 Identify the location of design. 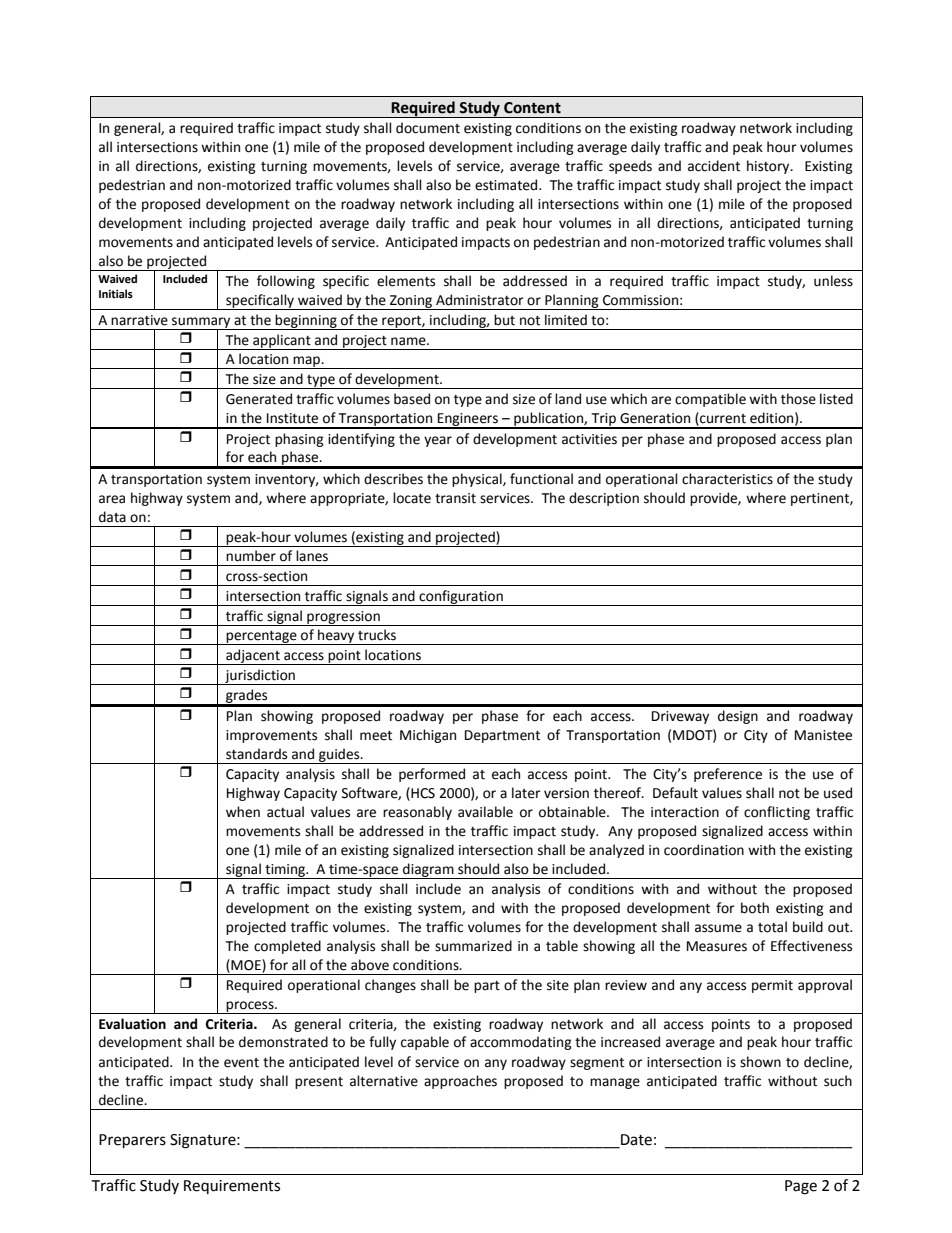
(738, 717).
